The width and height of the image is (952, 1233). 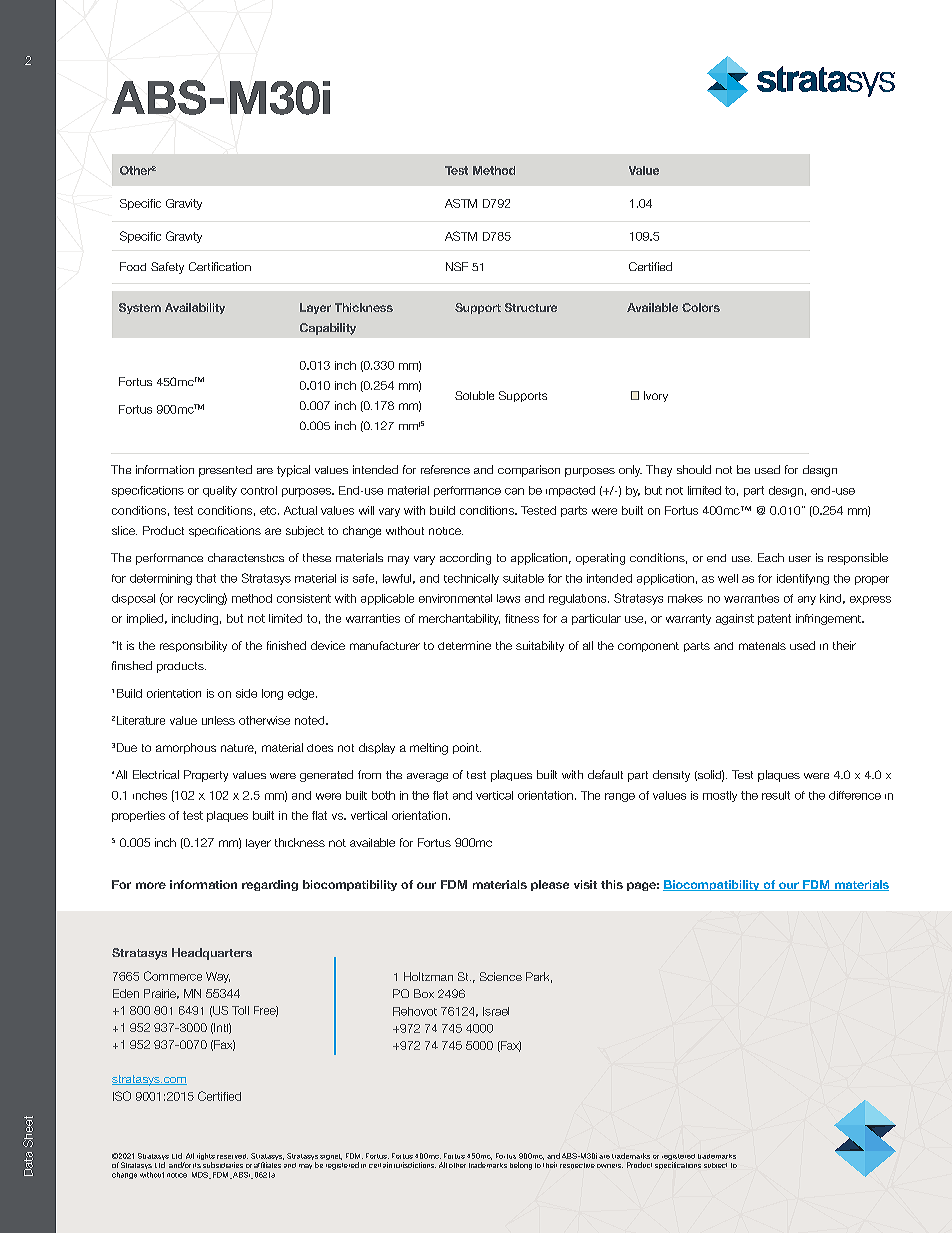 What do you see at coordinates (206, 1158) in the image?
I see `rights` at bounding box center [206, 1158].
